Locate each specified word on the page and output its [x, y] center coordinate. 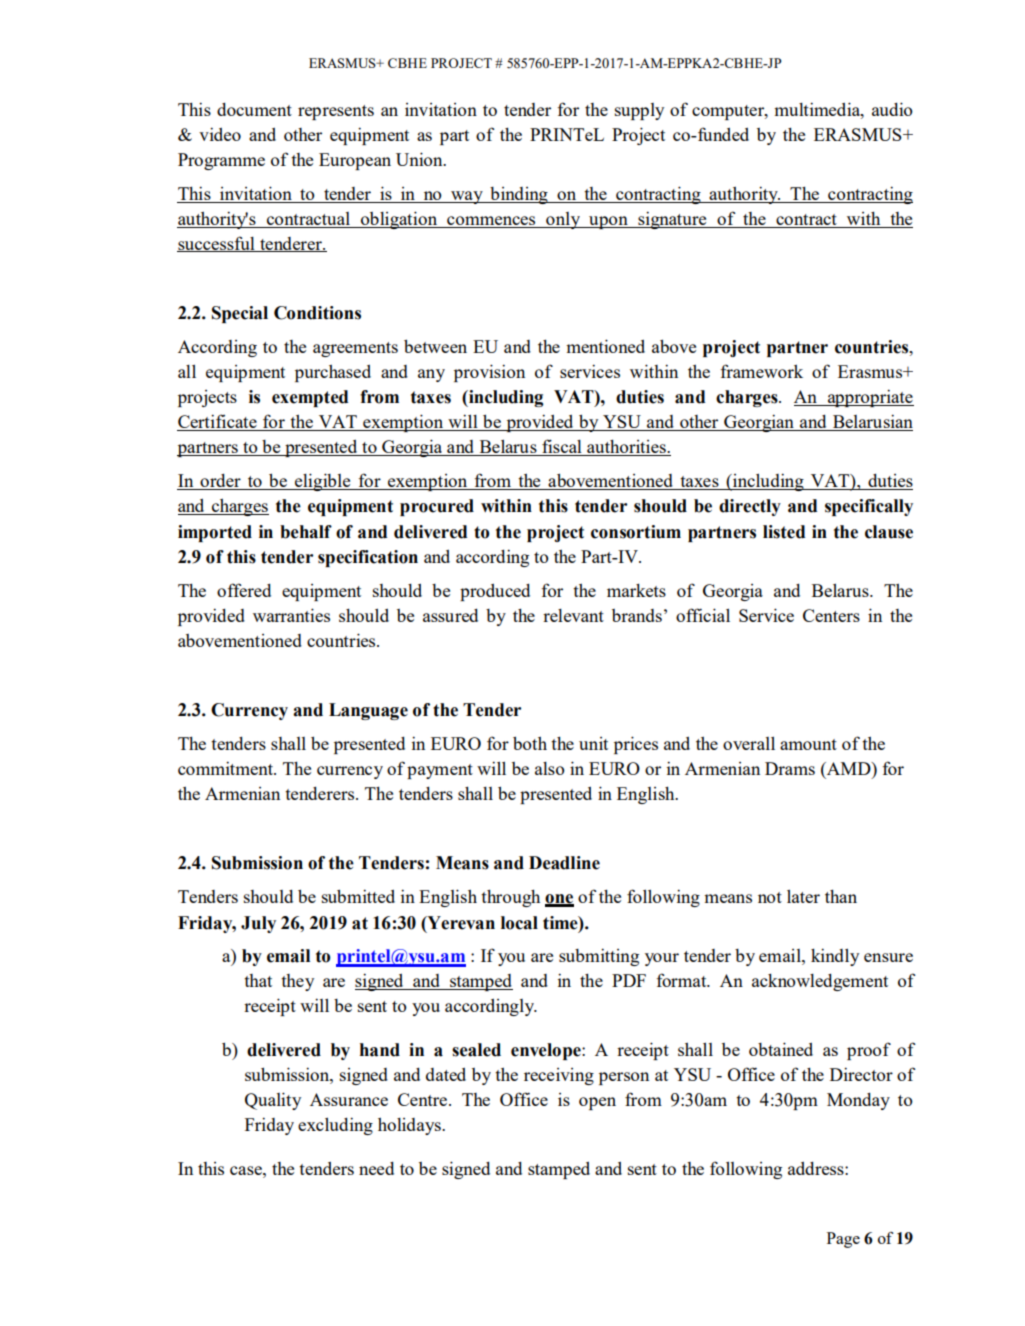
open [597, 1103]
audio [892, 109]
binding [519, 195]
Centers [831, 615]
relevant [573, 615]
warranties [291, 615]
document [254, 109]
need [376, 1168]
